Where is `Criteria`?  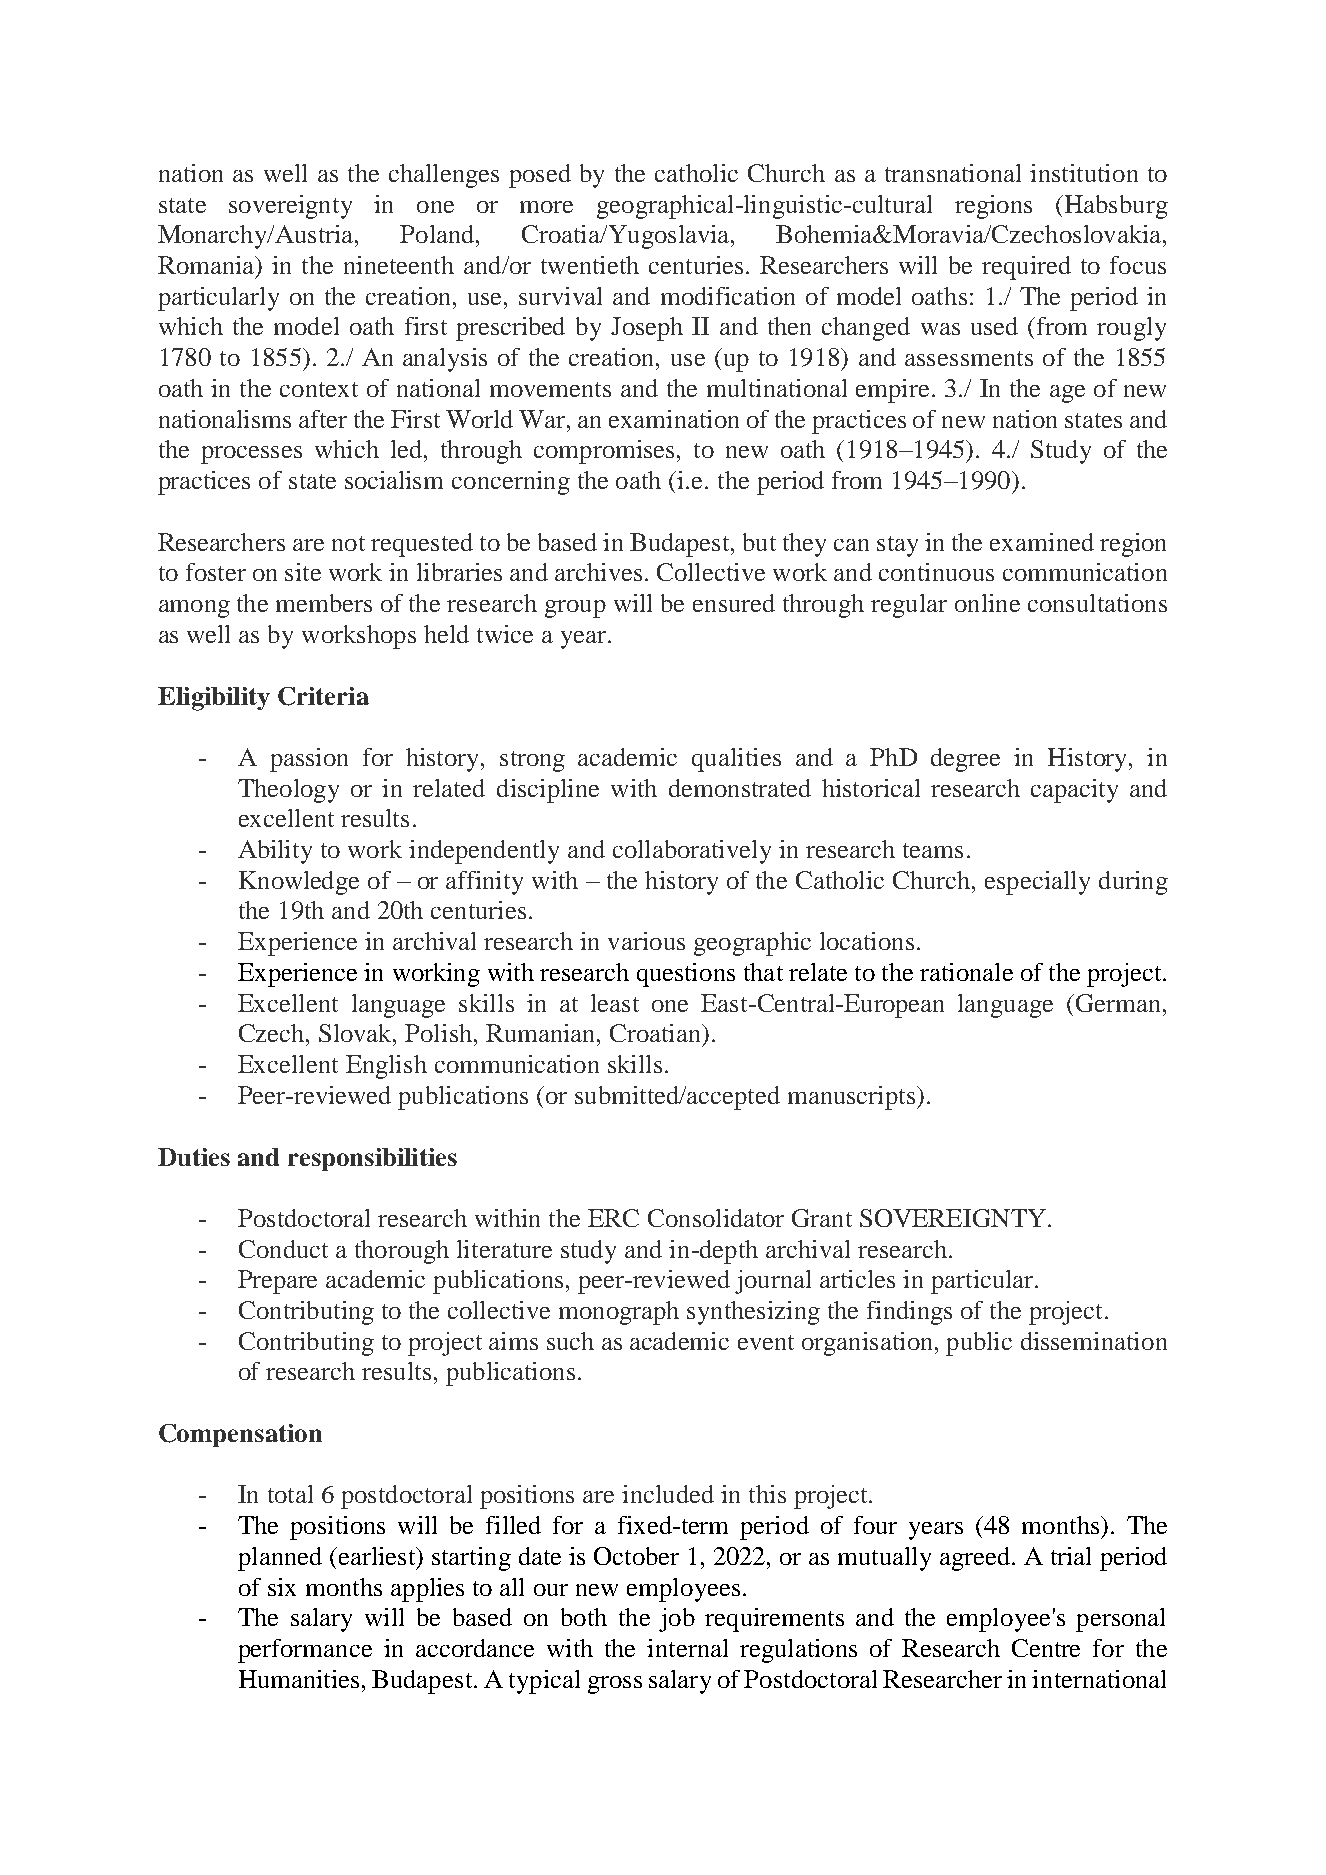
Criteria is located at coordinates (323, 696).
